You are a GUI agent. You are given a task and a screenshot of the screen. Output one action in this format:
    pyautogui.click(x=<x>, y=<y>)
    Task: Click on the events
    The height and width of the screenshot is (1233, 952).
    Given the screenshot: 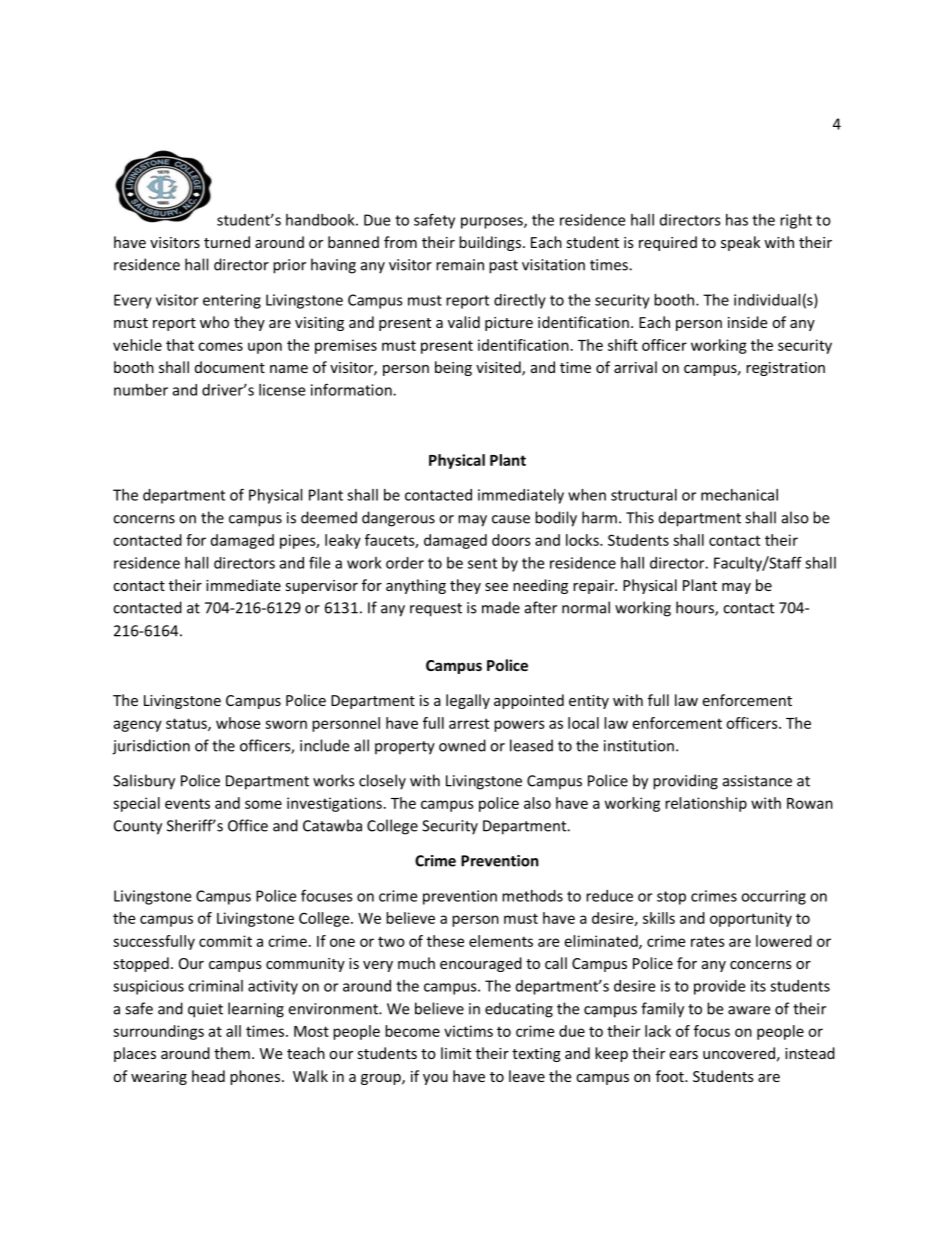 What is the action you would take?
    pyautogui.click(x=187, y=803)
